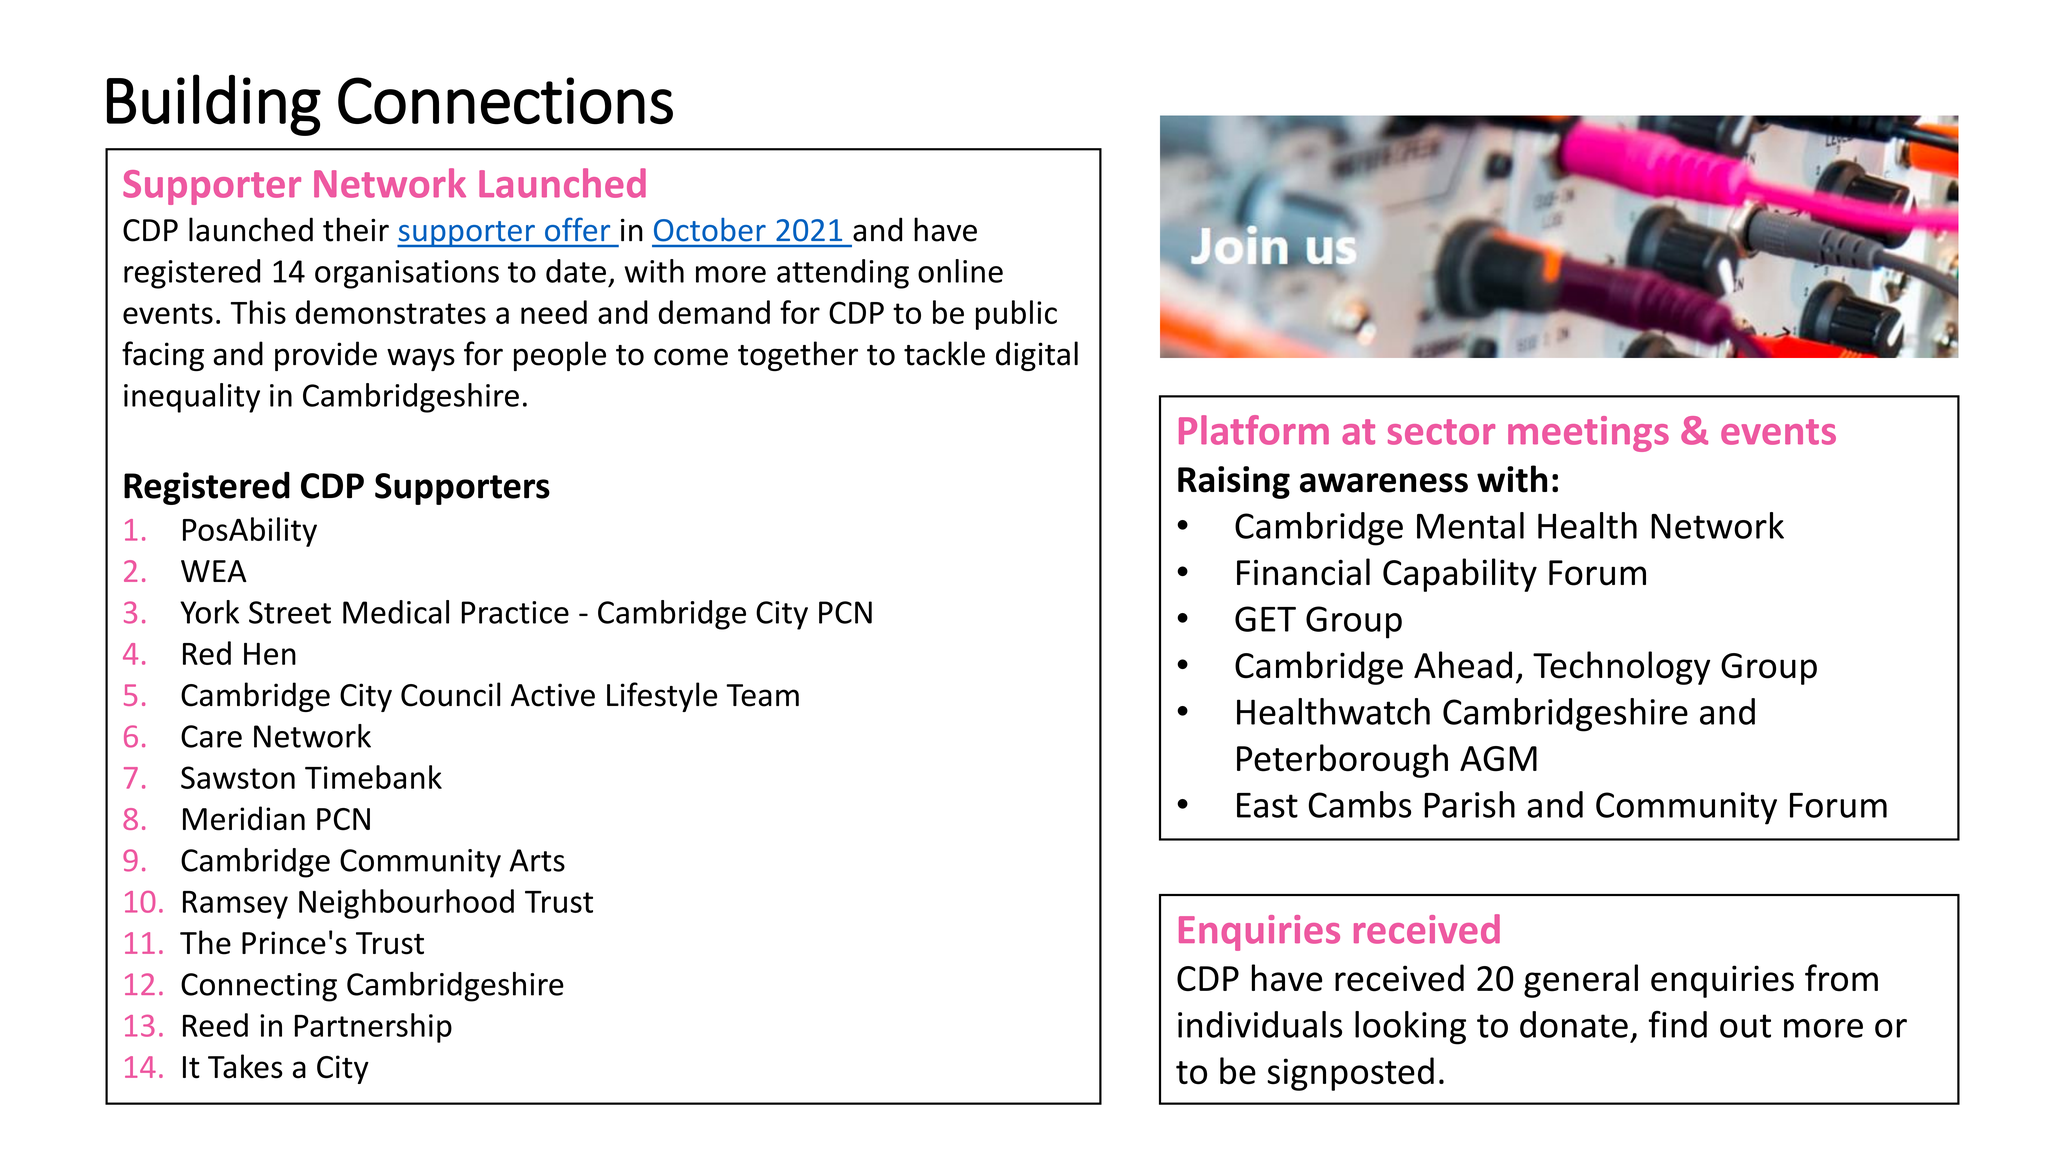  Describe the element at coordinates (1303, 572) in the image. I see `Financial` at that location.
